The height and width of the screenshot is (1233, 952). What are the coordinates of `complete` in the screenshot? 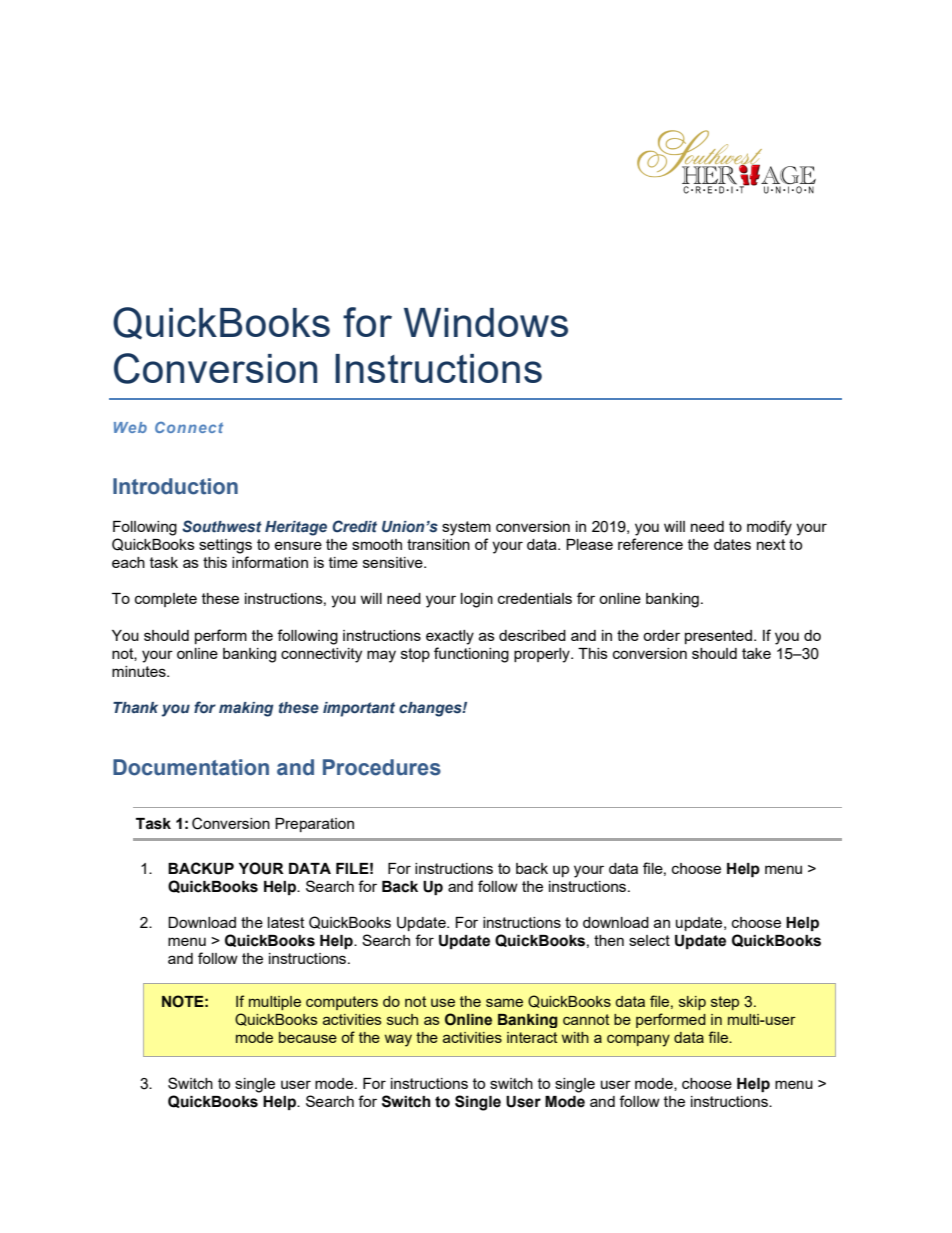 It's located at (166, 600).
